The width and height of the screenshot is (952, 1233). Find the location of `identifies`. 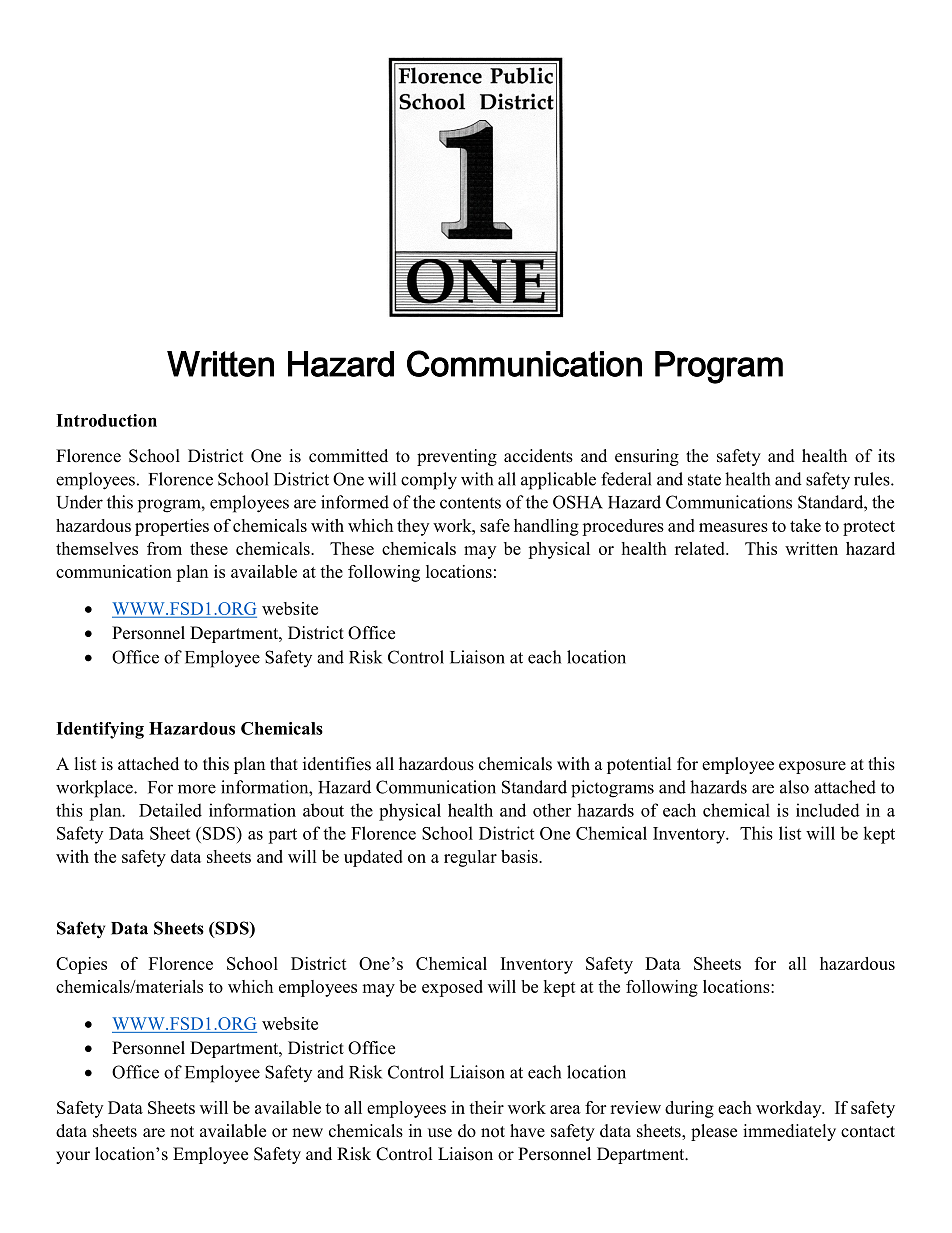

identifies is located at coordinates (337, 764).
